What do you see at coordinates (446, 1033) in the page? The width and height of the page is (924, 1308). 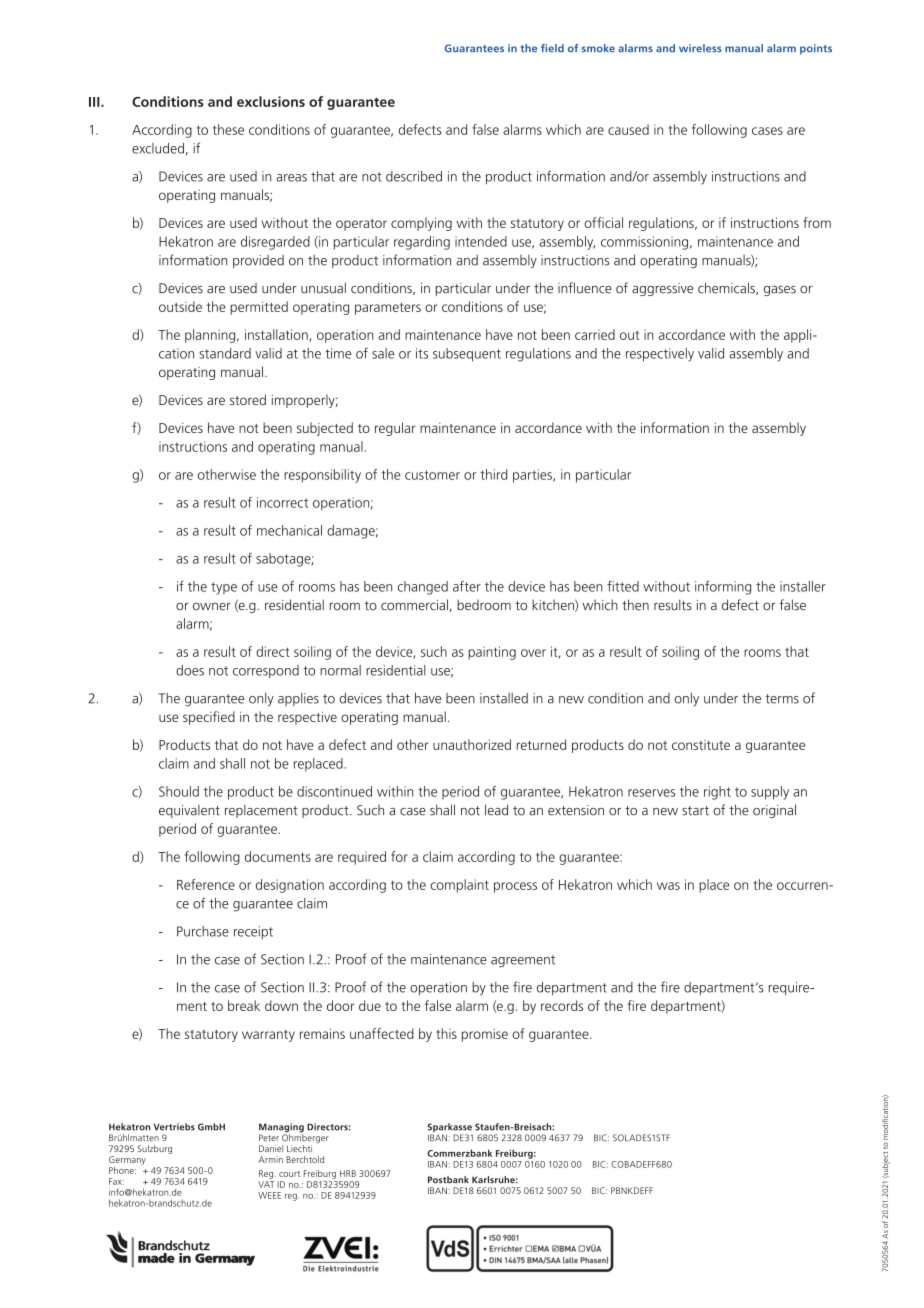 I see `this` at bounding box center [446, 1033].
